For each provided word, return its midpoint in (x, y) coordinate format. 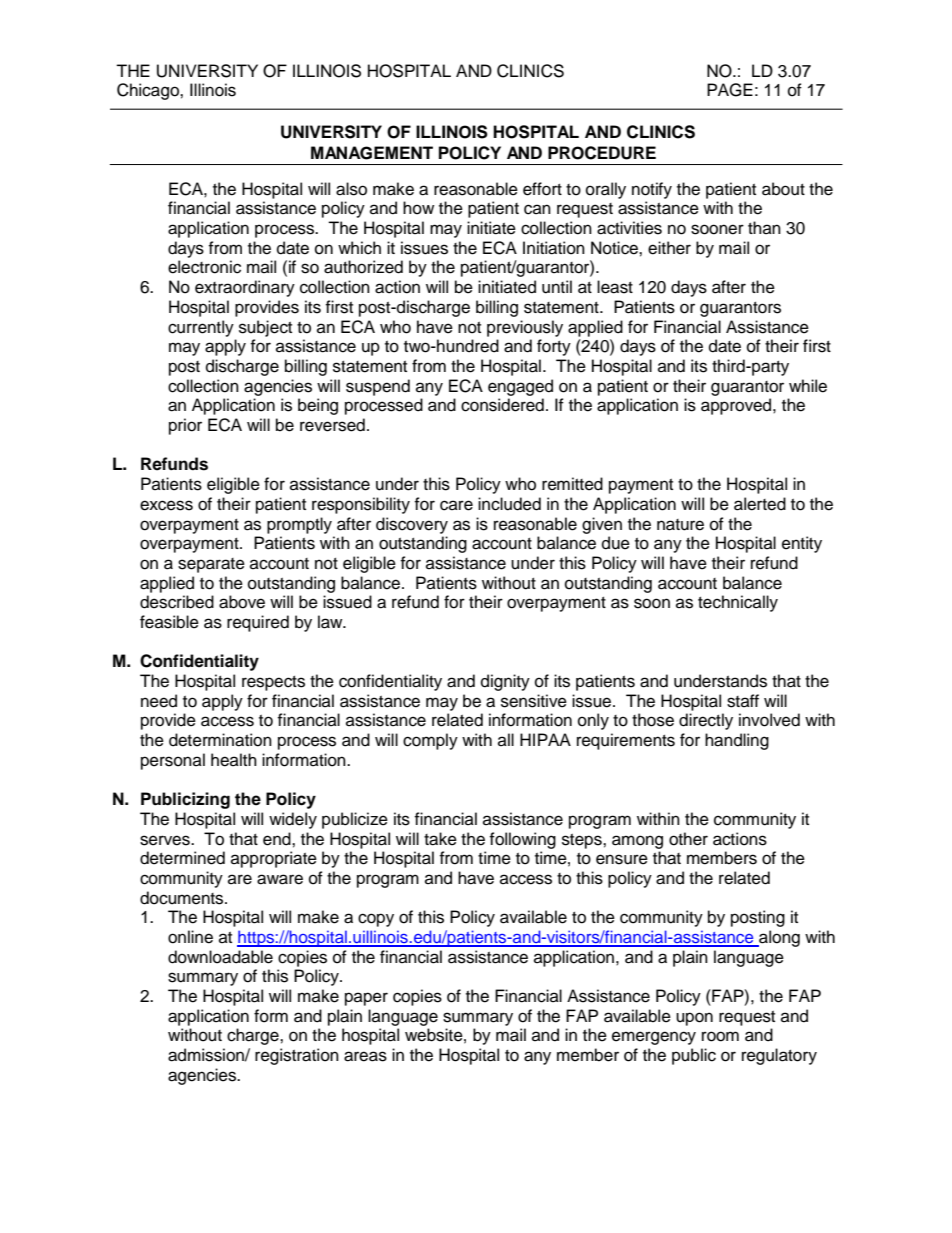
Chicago (149, 91)
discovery (412, 525)
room (720, 1036)
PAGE (730, 90)
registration (297, 1056)
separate (211, 565)
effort (542, 189)
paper (366, 999)
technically (738, 603)
